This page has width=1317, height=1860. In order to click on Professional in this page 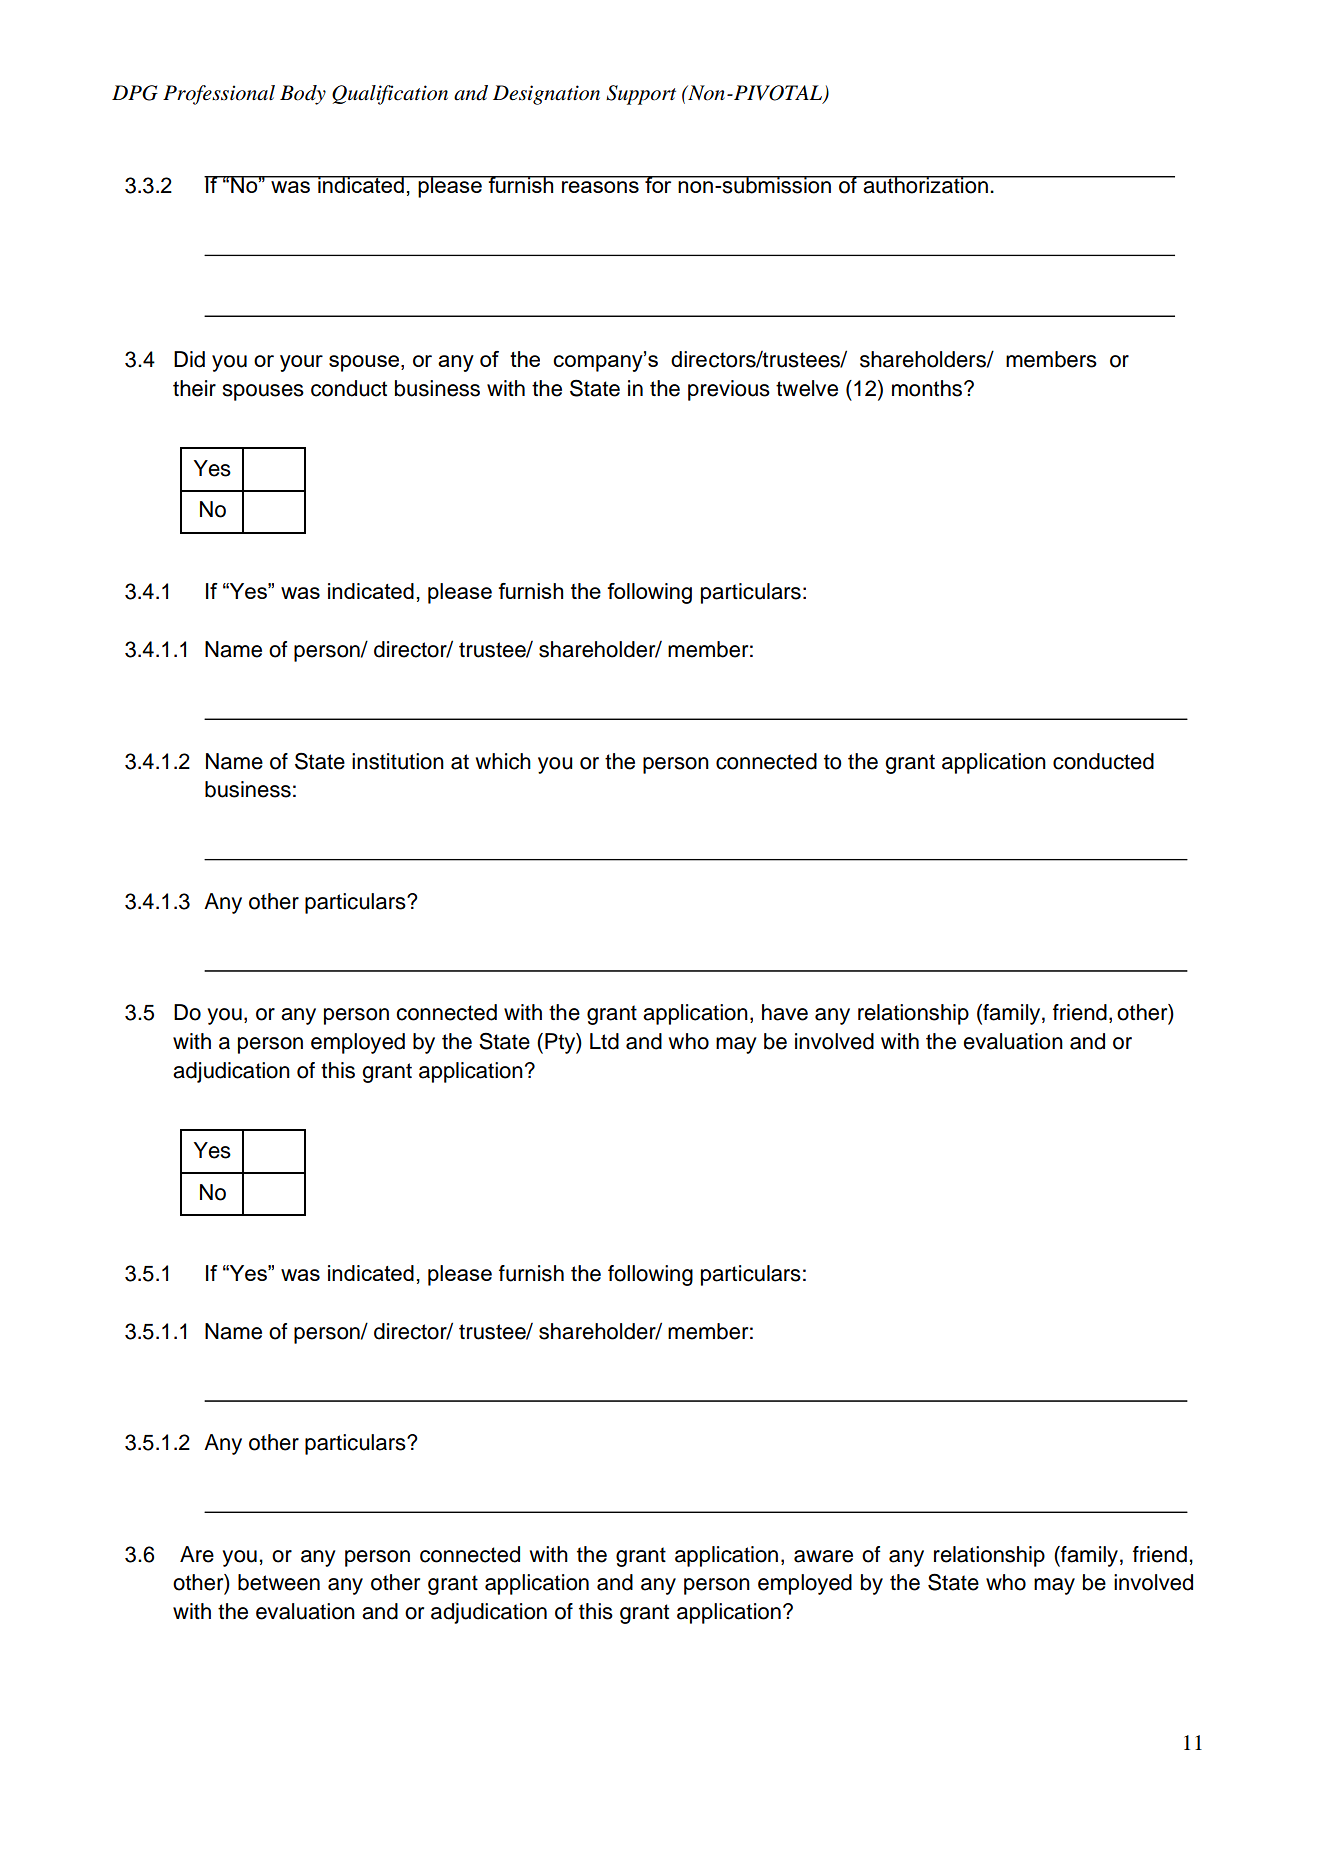, I will do `click(219, 95)`.
